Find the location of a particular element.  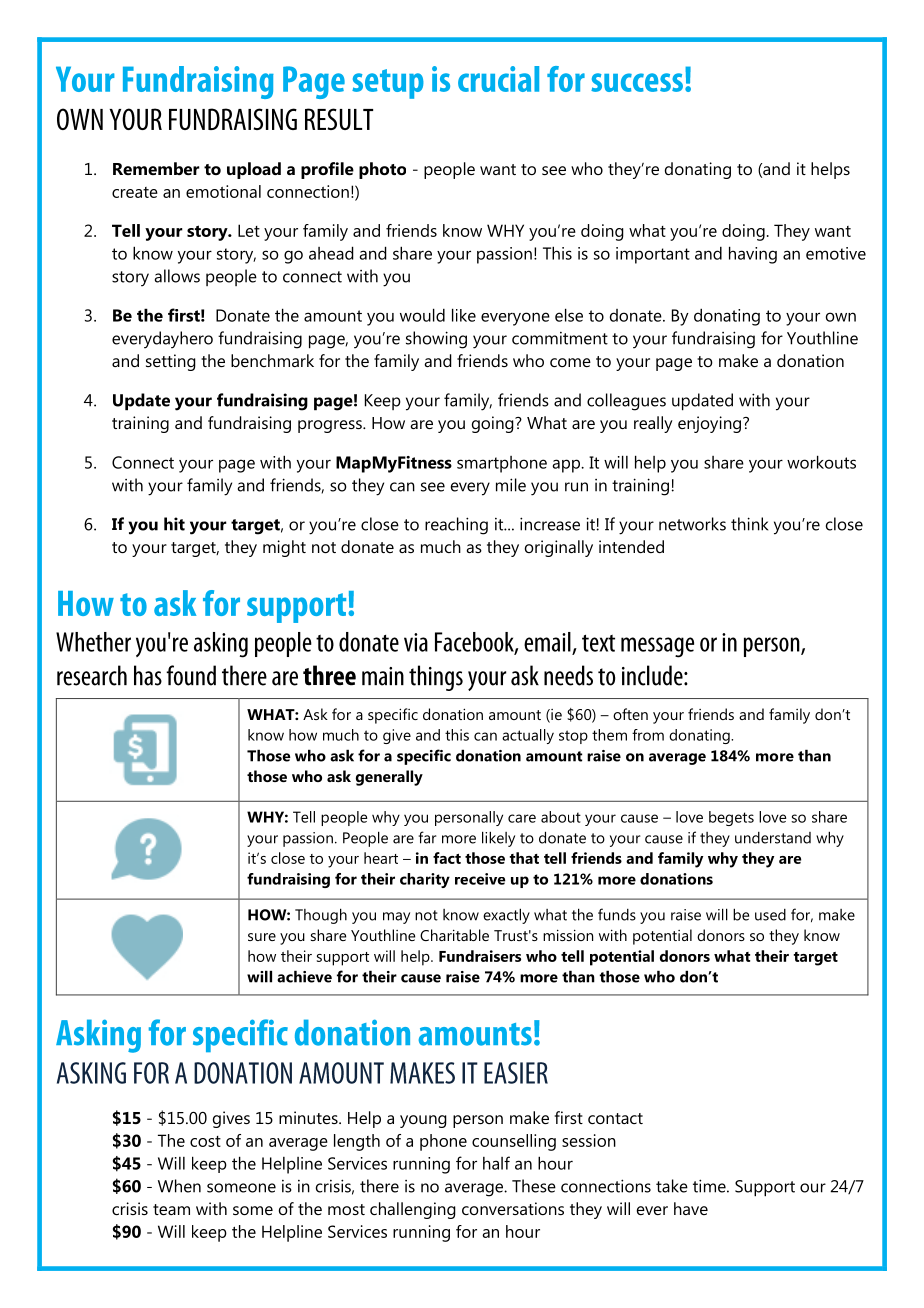

reaching is located at coordinates (456, 526).
